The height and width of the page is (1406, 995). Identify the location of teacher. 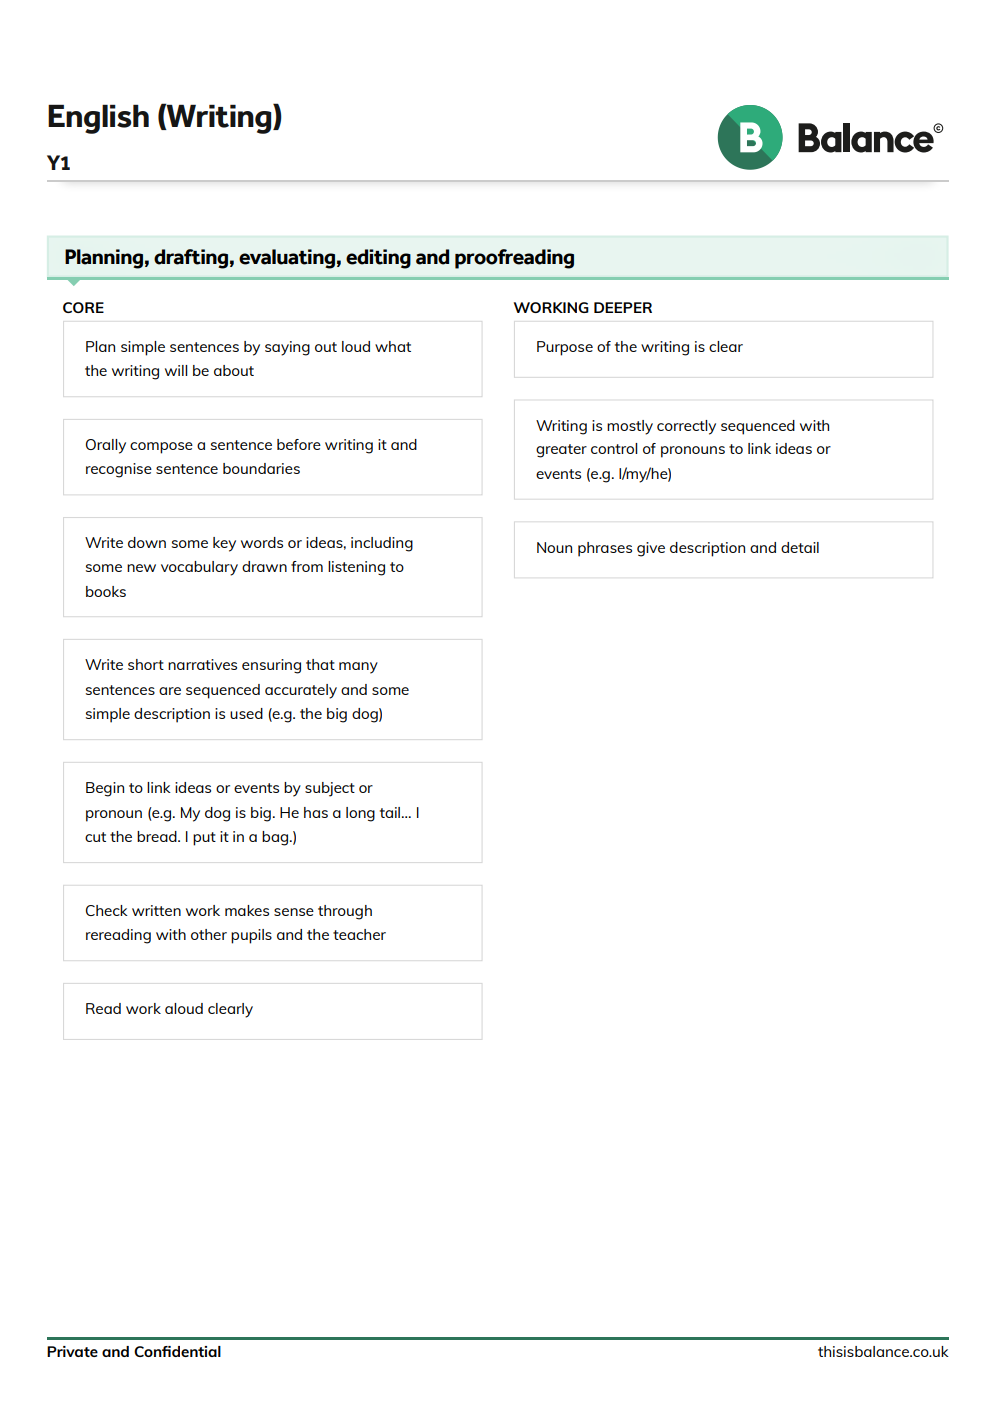
(359, 934).
